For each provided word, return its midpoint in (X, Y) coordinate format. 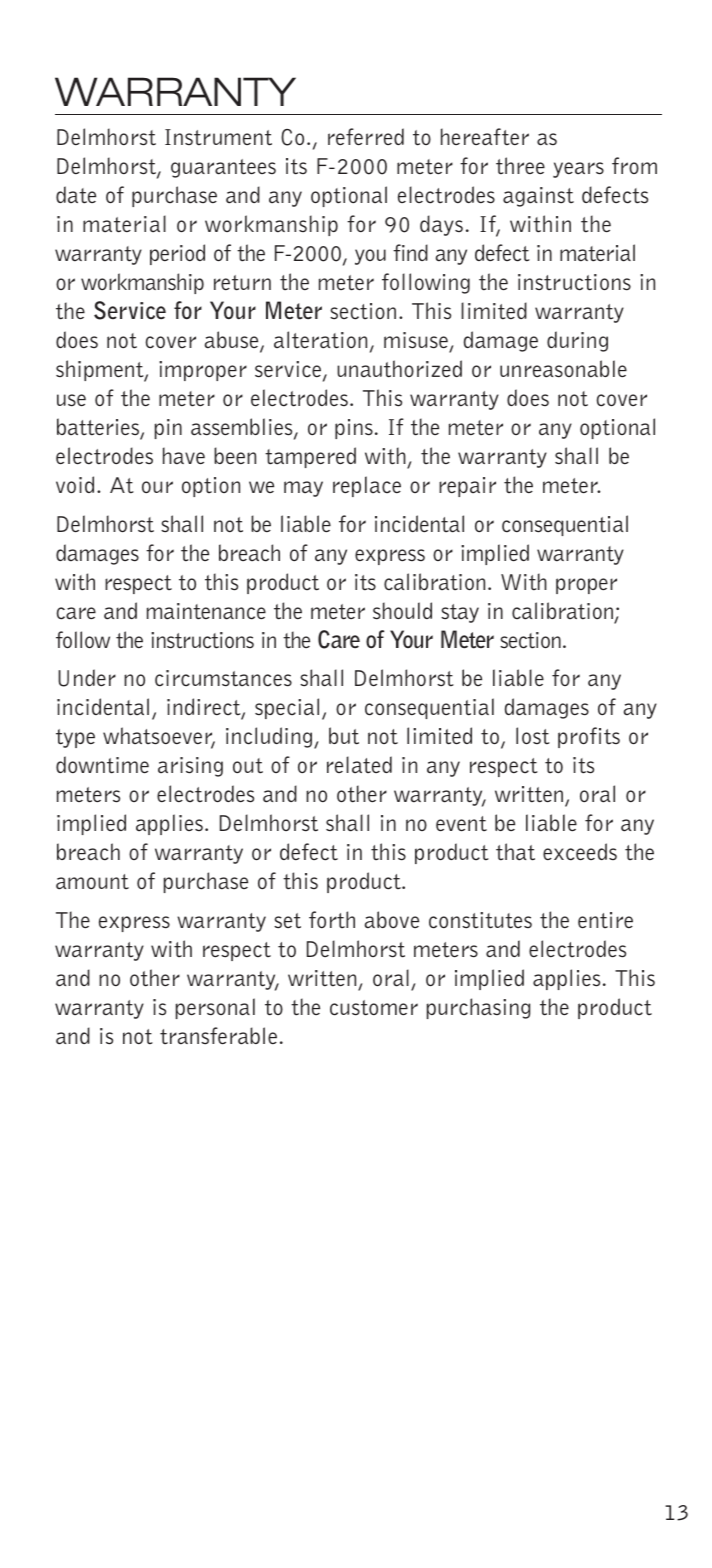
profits (589, 737)
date (76, 195)
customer (374, 1008)
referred (366, 137)
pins (354, 429)
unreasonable (563, 369)
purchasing (478, 1008)
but (344, 736)
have (184, 456)
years (578, 170)
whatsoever (159, 737)
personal (215, 1008)
